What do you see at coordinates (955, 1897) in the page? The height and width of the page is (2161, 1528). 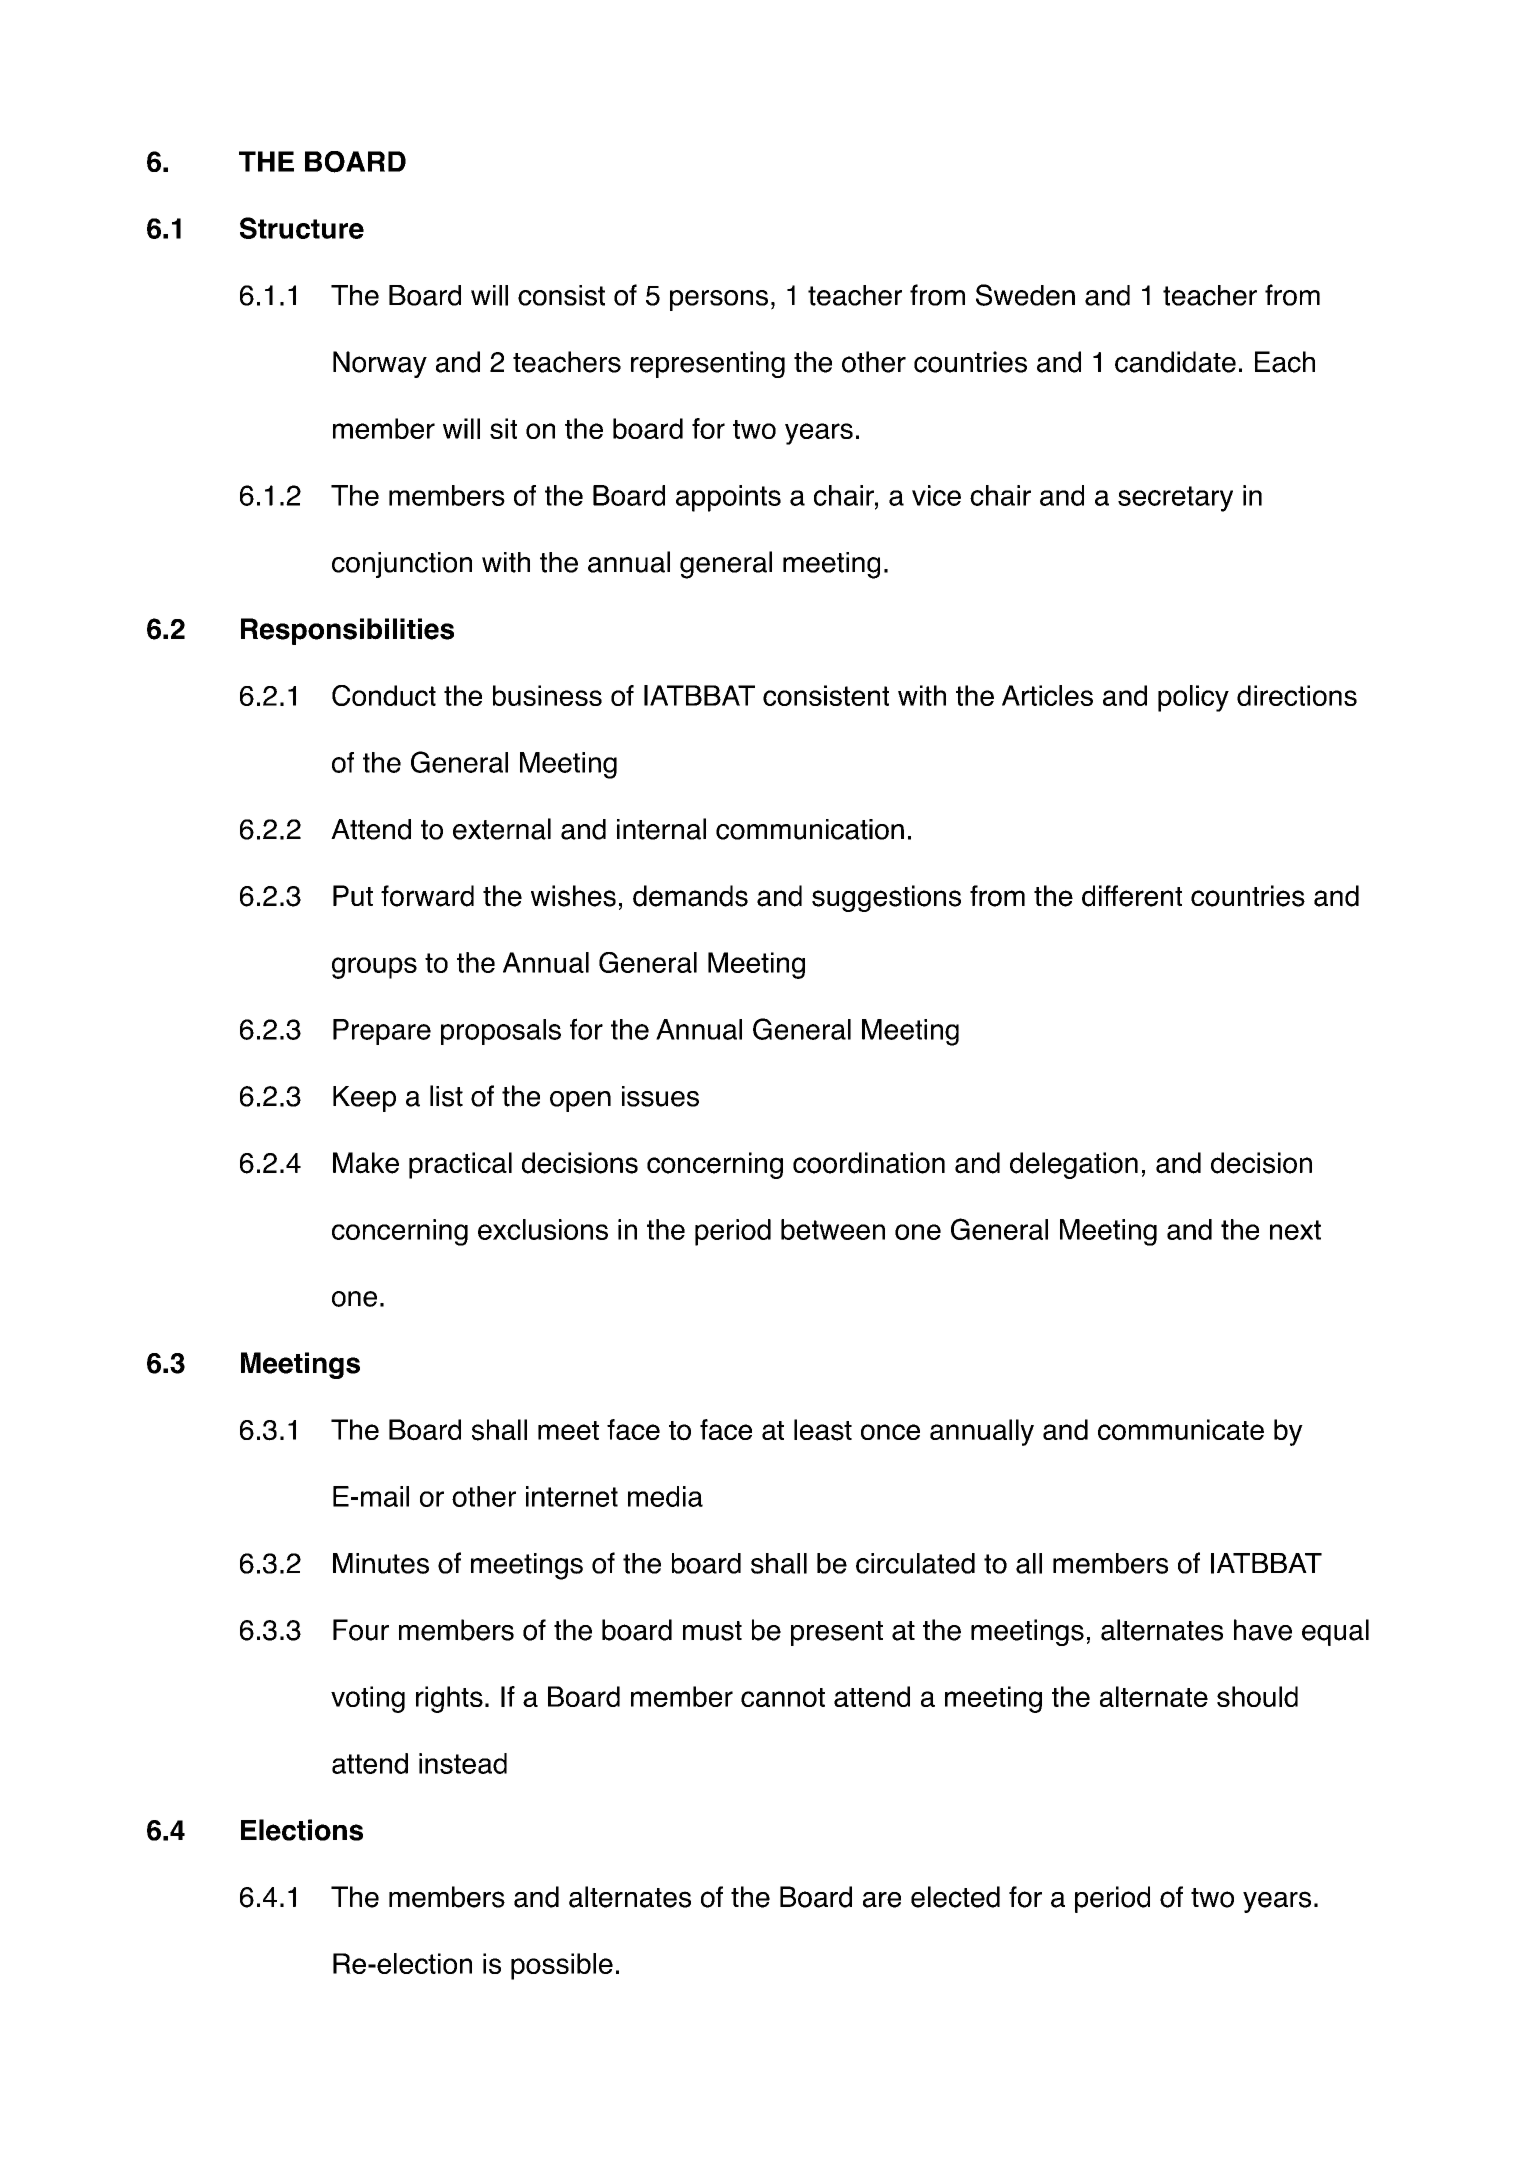 I see `elected` at bounding box center [955, 1897].
